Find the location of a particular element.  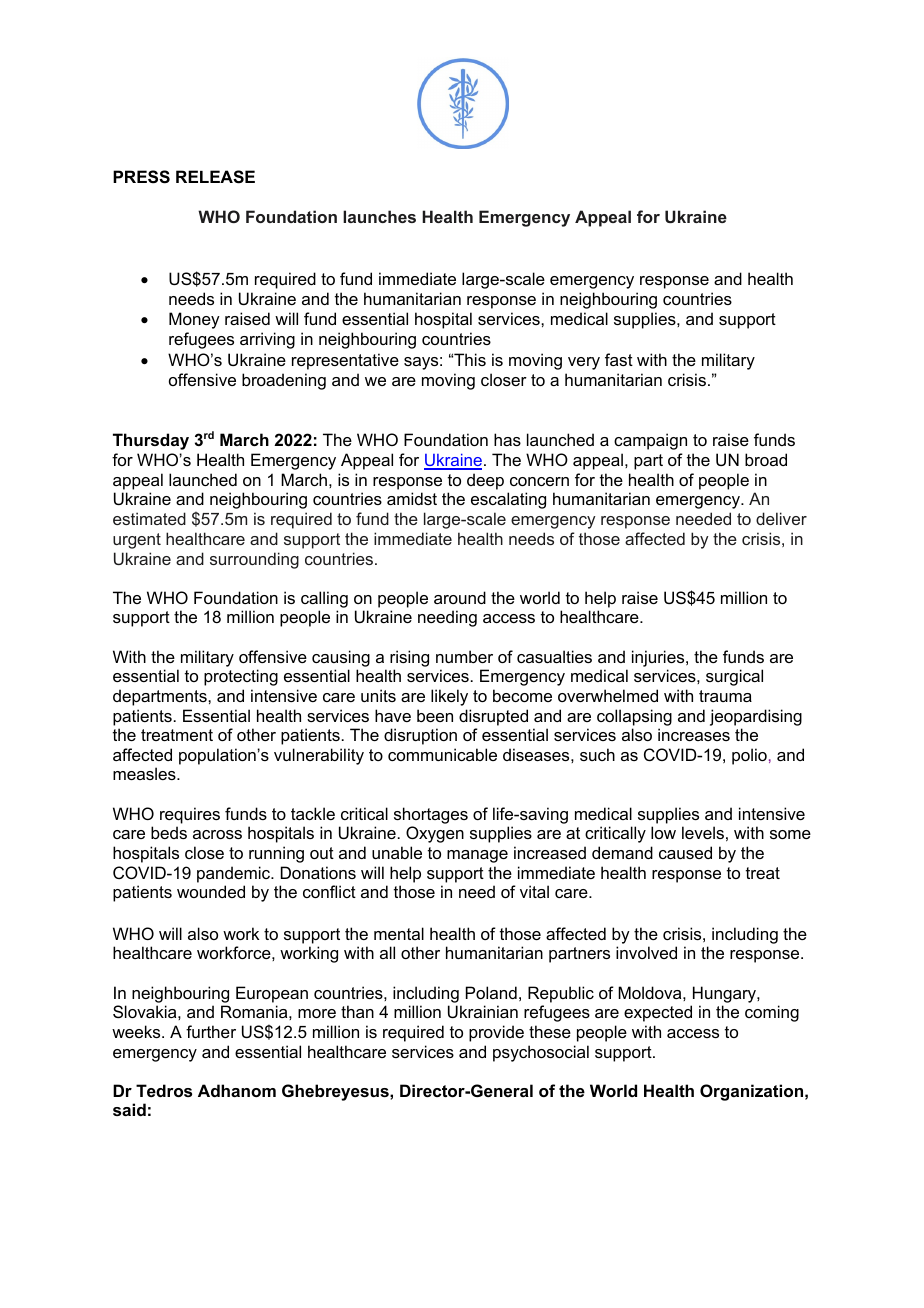

has is located at coordinates (507, 439).
